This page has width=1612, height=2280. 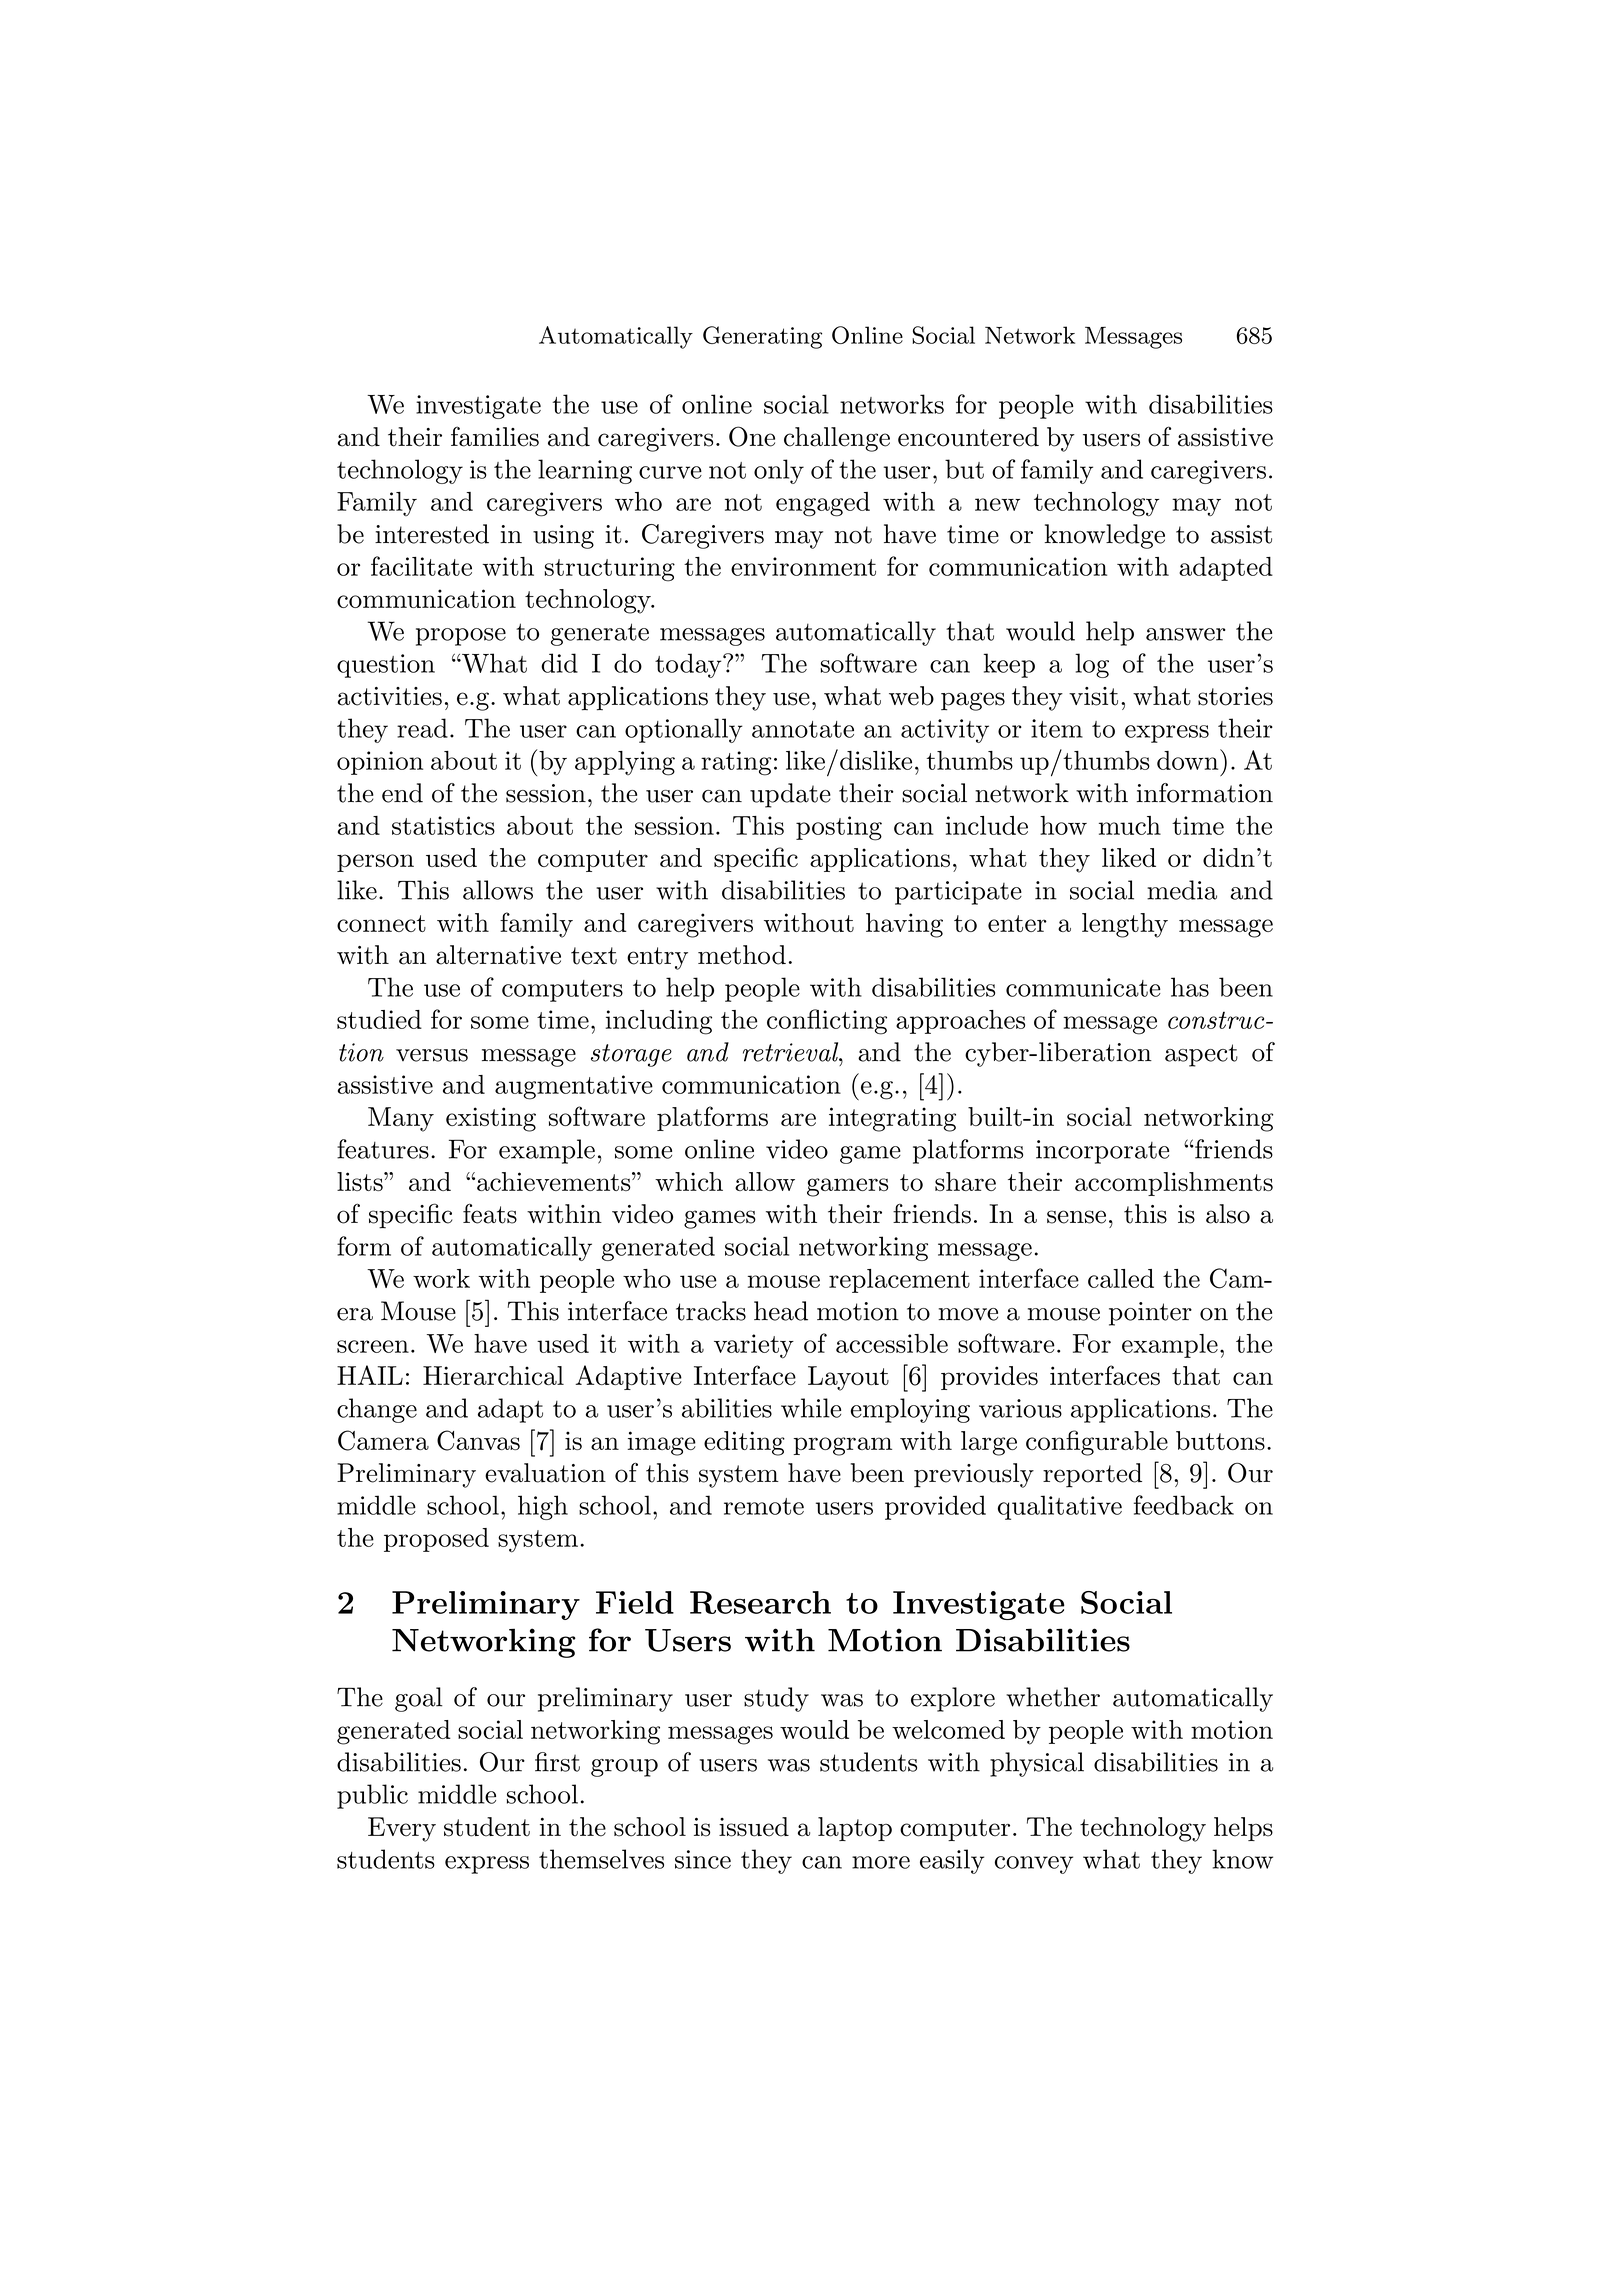 I want to click on high, so click(x=543, y=1507).
